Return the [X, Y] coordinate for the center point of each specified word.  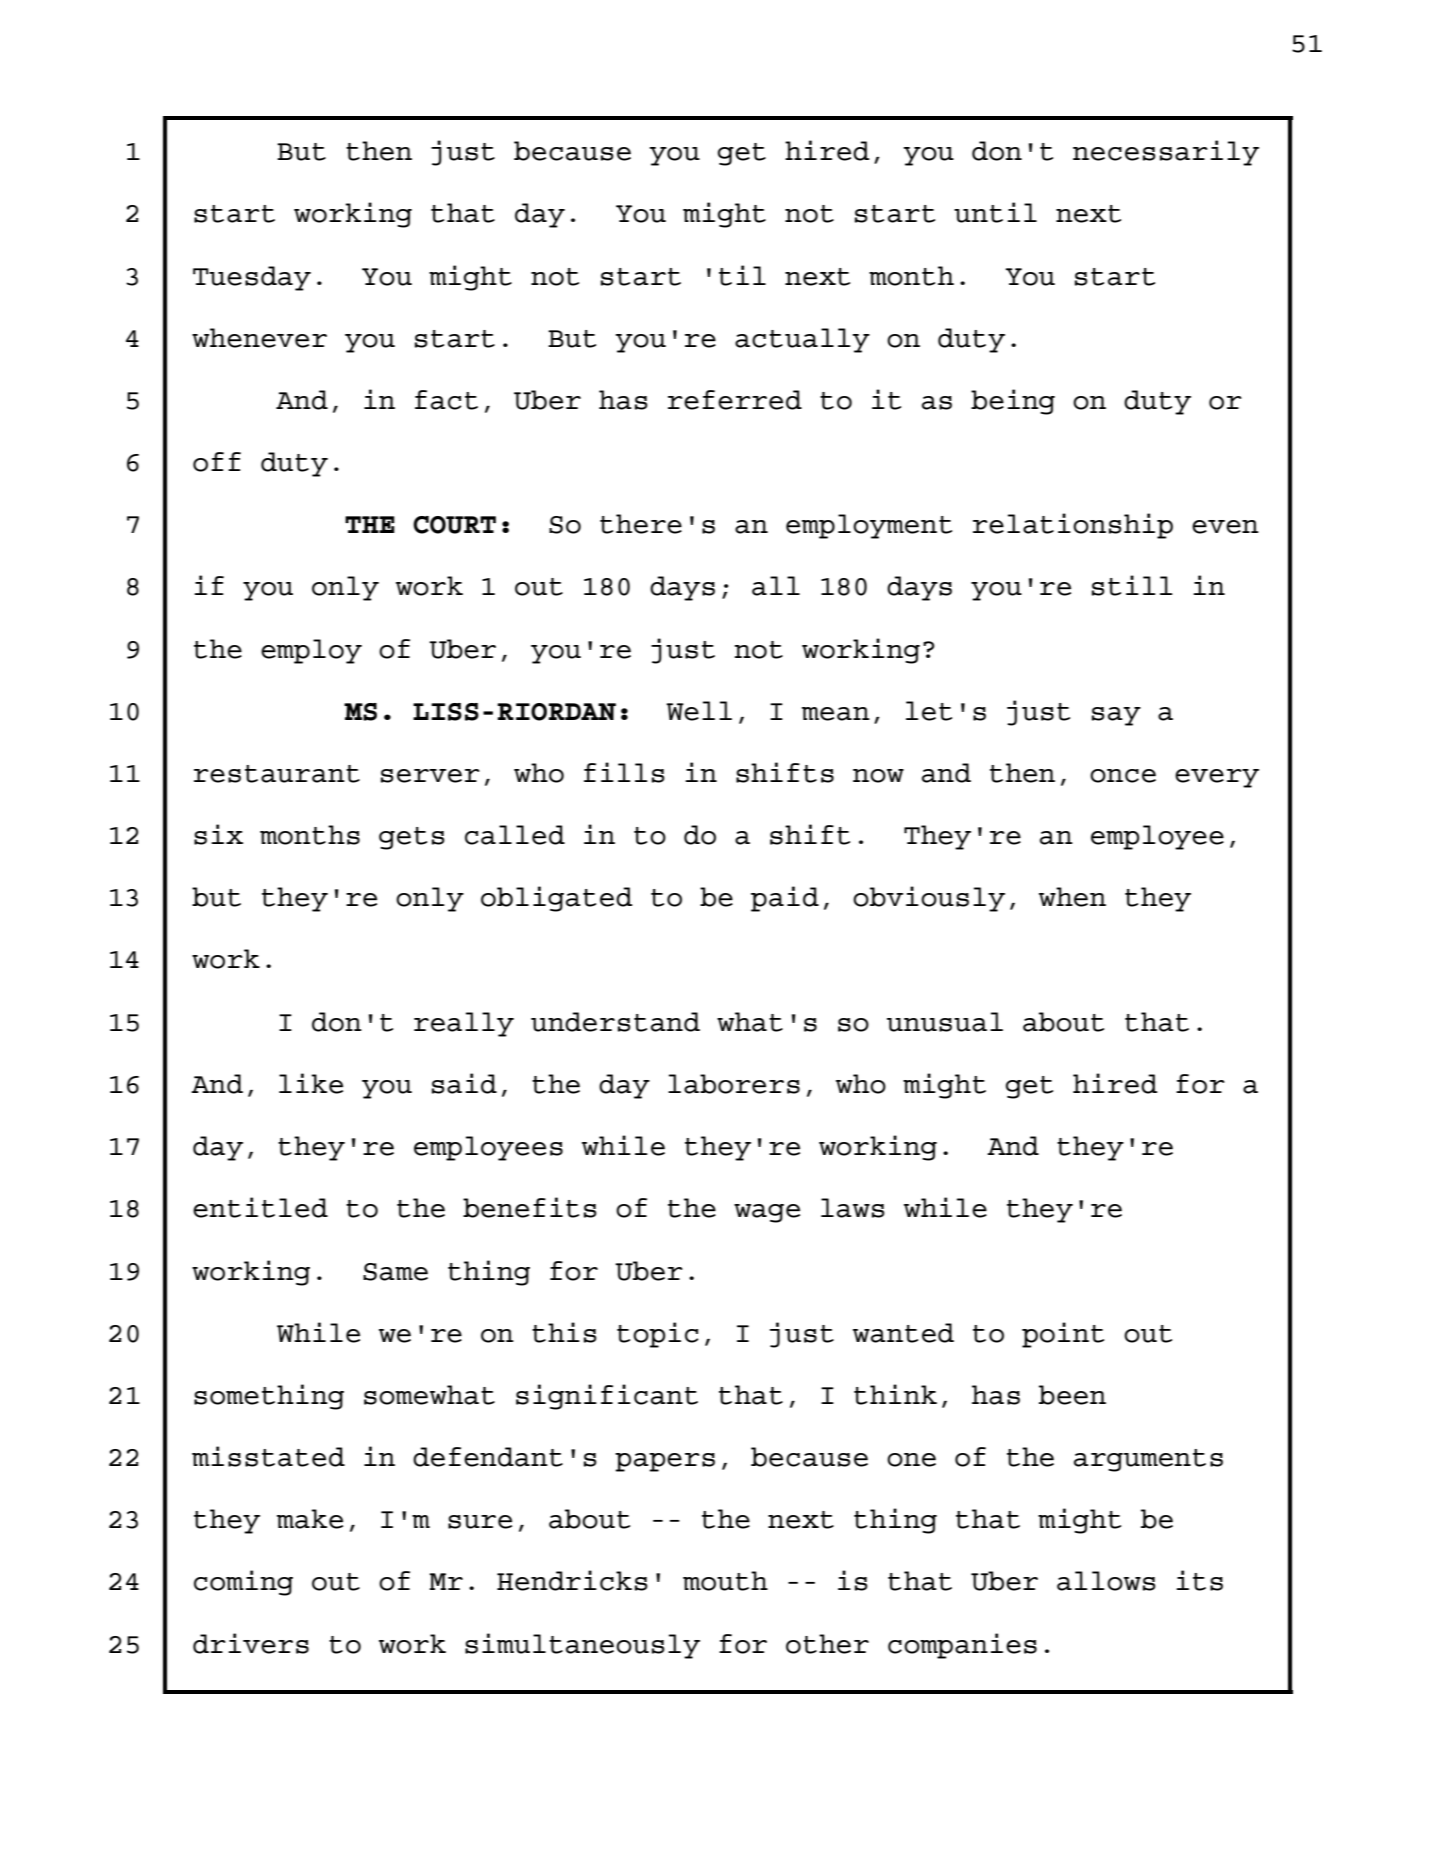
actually [802, 340]
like [311, 1083]
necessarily [1166, 153]
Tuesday [252, 278]
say [1116, 716]
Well [699, 711]
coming [243, 1583]
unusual [945, 1022]
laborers [734, 1084]
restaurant [277, 774]
